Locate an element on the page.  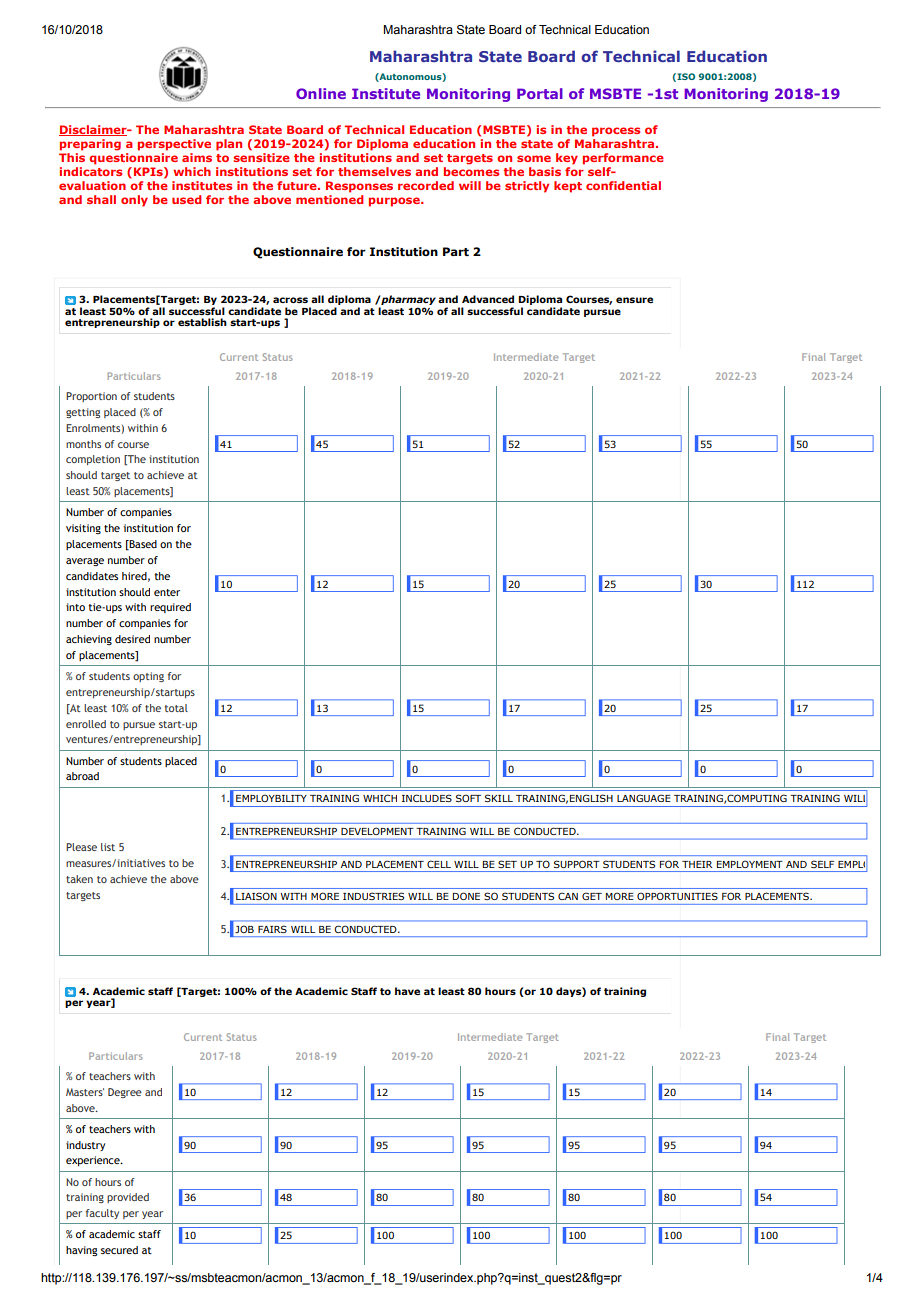
perspective is located at coordinates (174, 145).
